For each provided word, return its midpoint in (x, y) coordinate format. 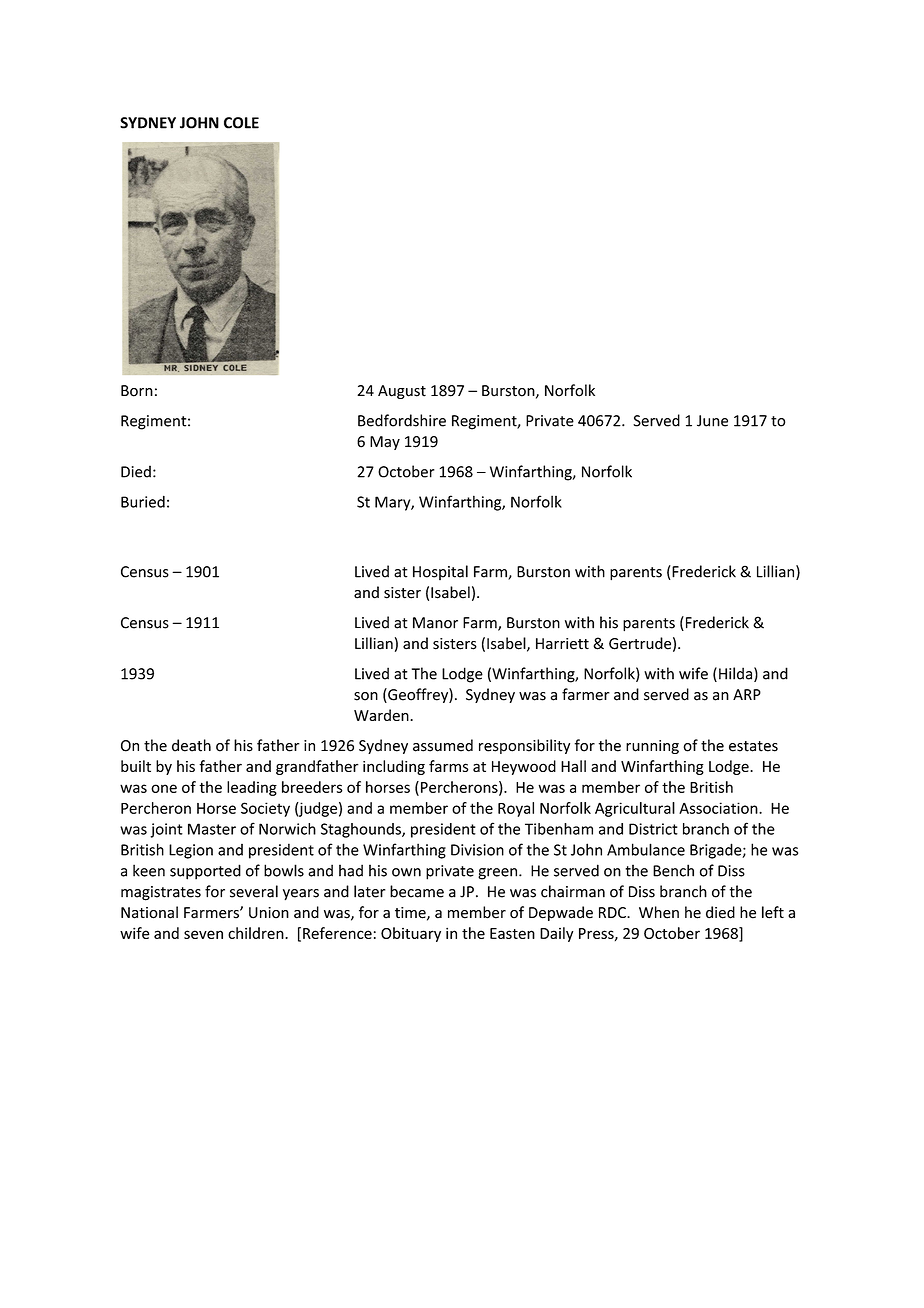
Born (137, 391)
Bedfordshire (402, 420)
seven (203, 934)
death (191, 745)
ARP (747, 694)
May (385, 443)
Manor (435, 623)
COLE (241, 123)
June (712, 421)
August (402, 392)
